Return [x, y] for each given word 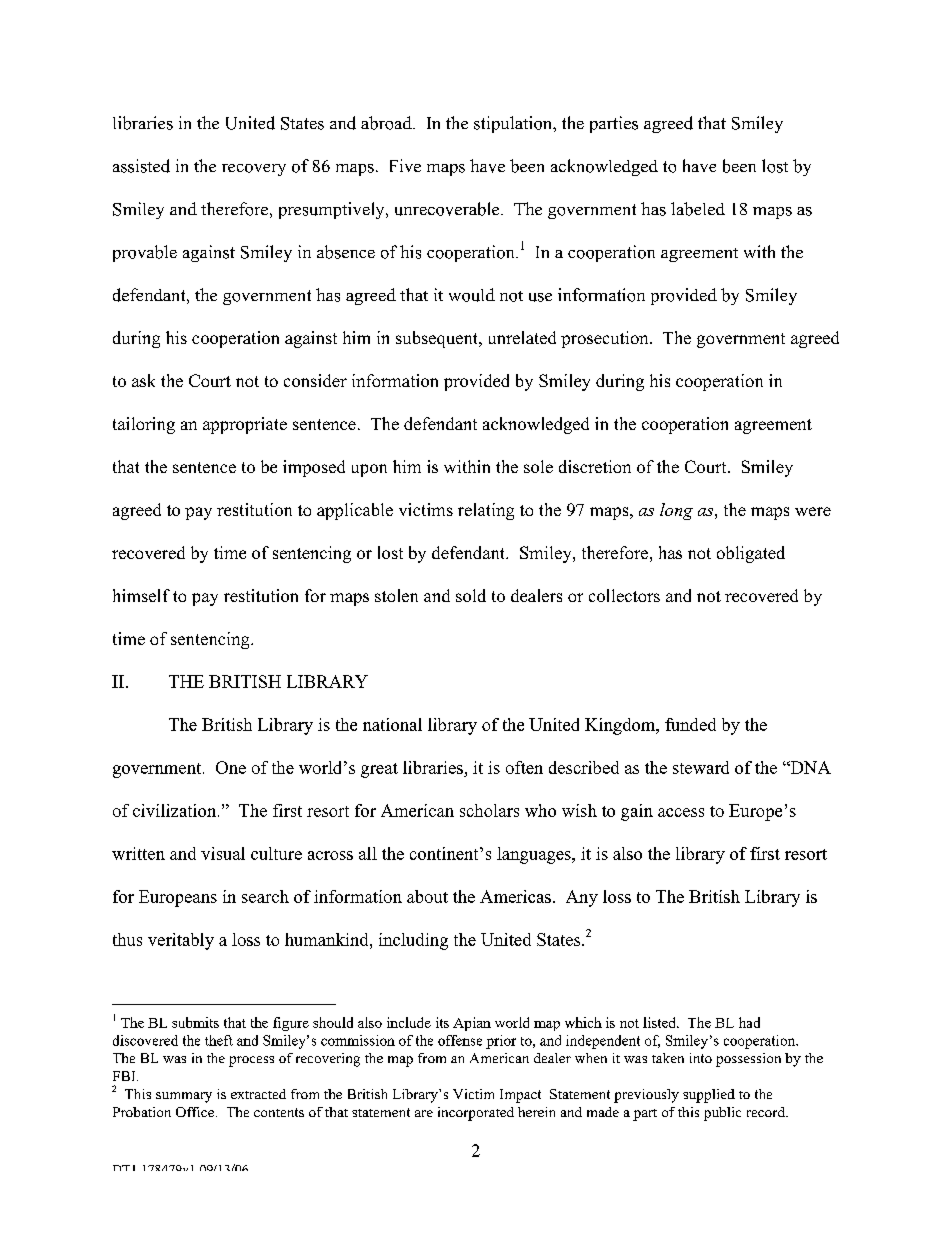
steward [701, 767]
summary [184, 1097]
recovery [254, 170]
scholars [489, 810]
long [676, 511]
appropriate [245, 425]
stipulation [514, 124]
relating [486, 511]
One [231, 767]
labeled [698, 209]
